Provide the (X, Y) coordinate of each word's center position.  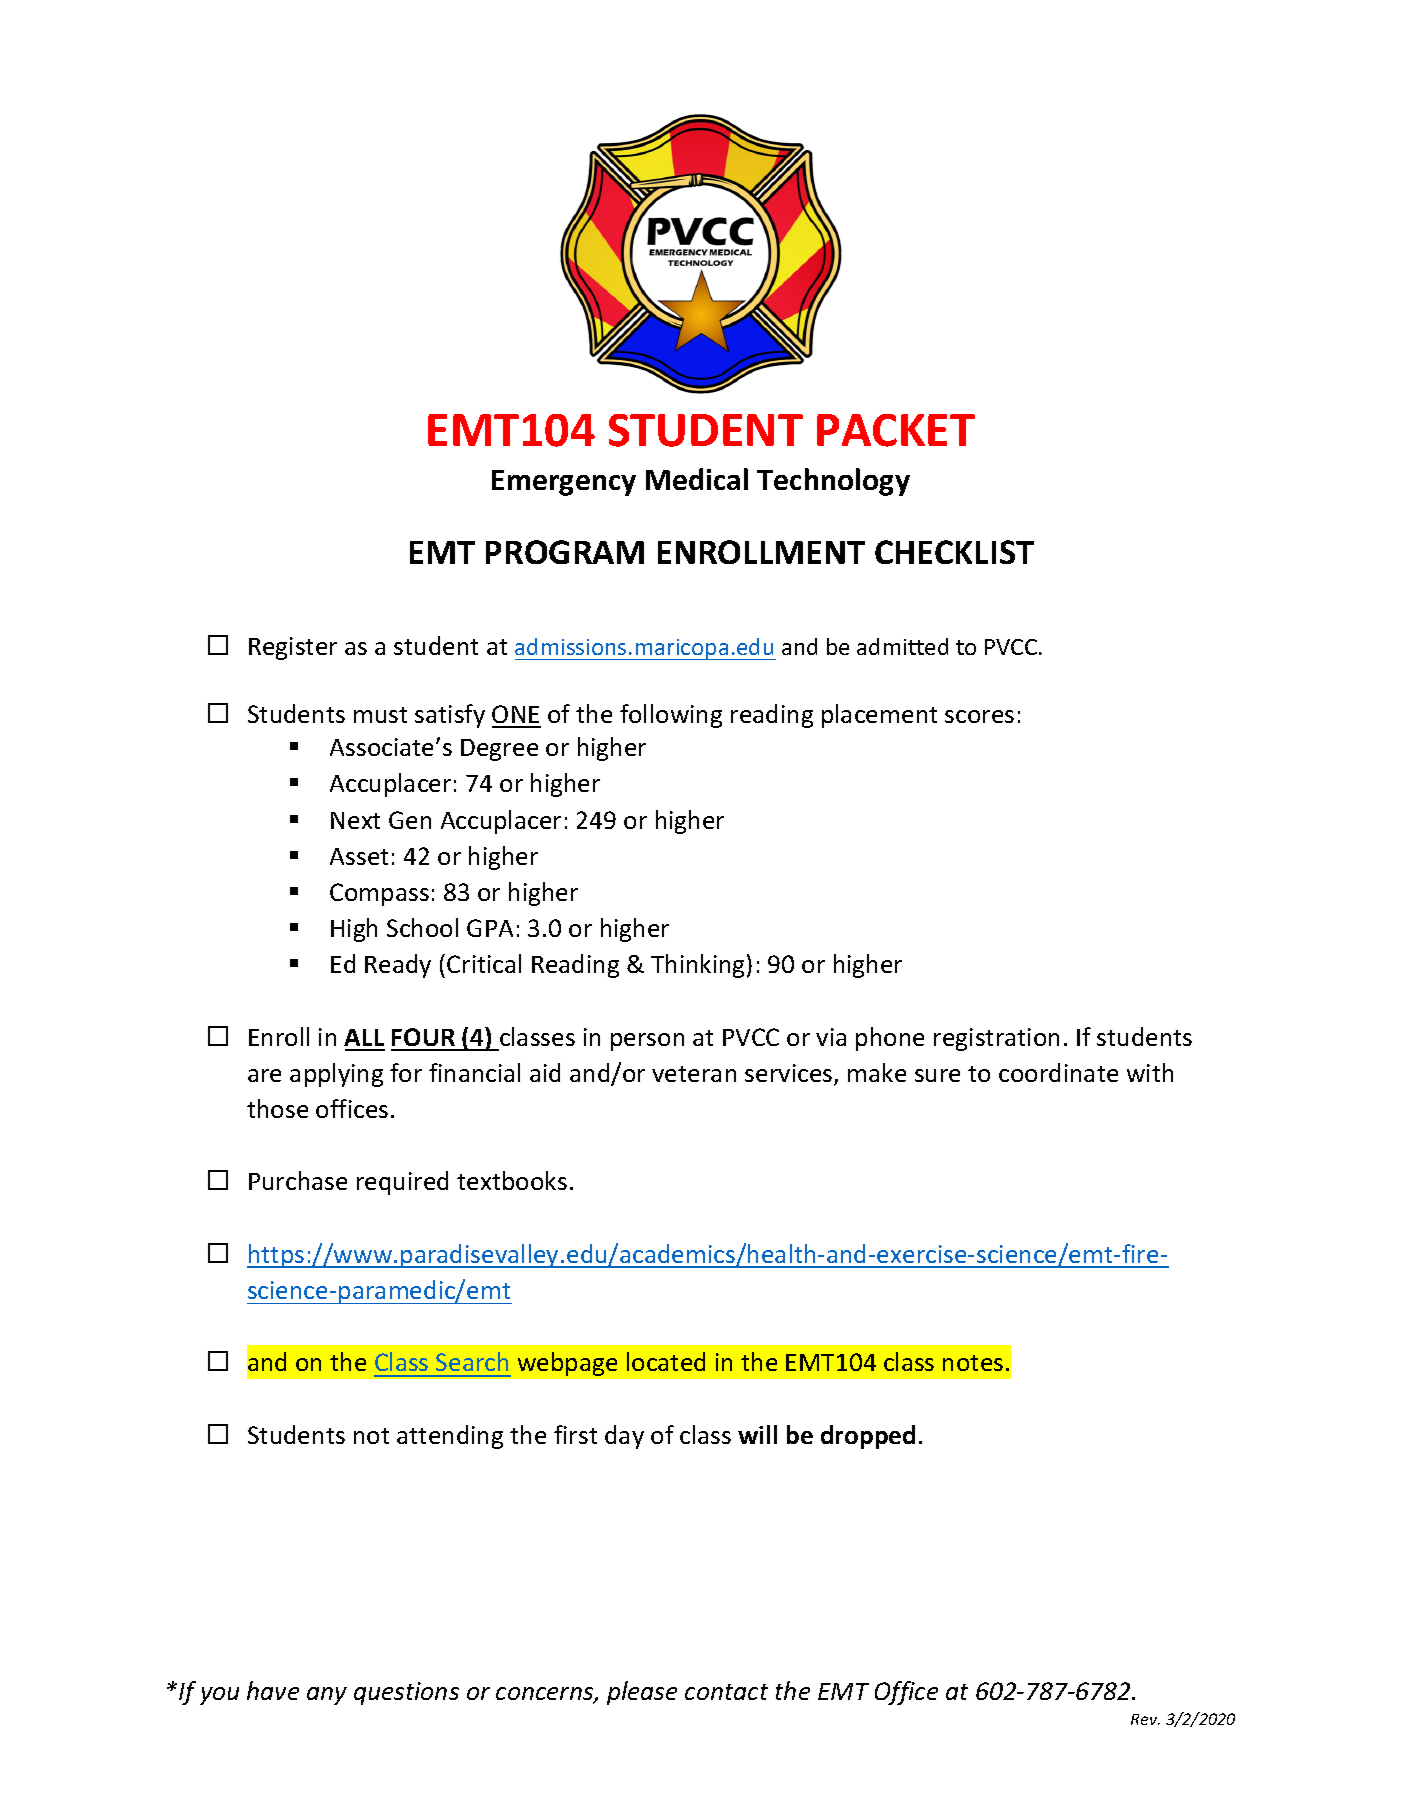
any (327, 1696)
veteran (694, 1074)
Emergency (564, 483)
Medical (697, 479)
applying (336, 1075)
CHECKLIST (954, 552)
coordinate (1058, 1072)
